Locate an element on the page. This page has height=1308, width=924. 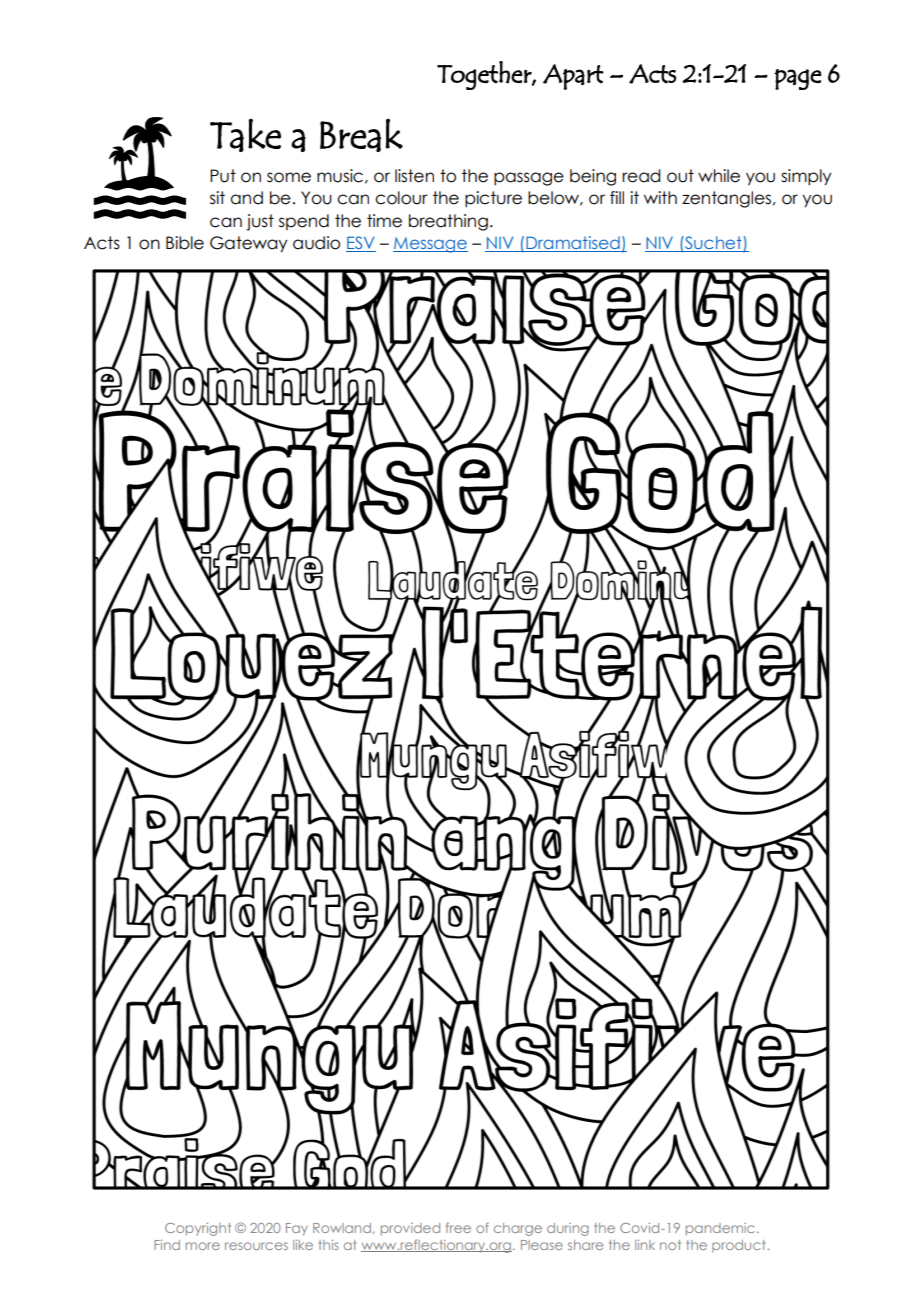
with is located at coordinates (660, 197).
